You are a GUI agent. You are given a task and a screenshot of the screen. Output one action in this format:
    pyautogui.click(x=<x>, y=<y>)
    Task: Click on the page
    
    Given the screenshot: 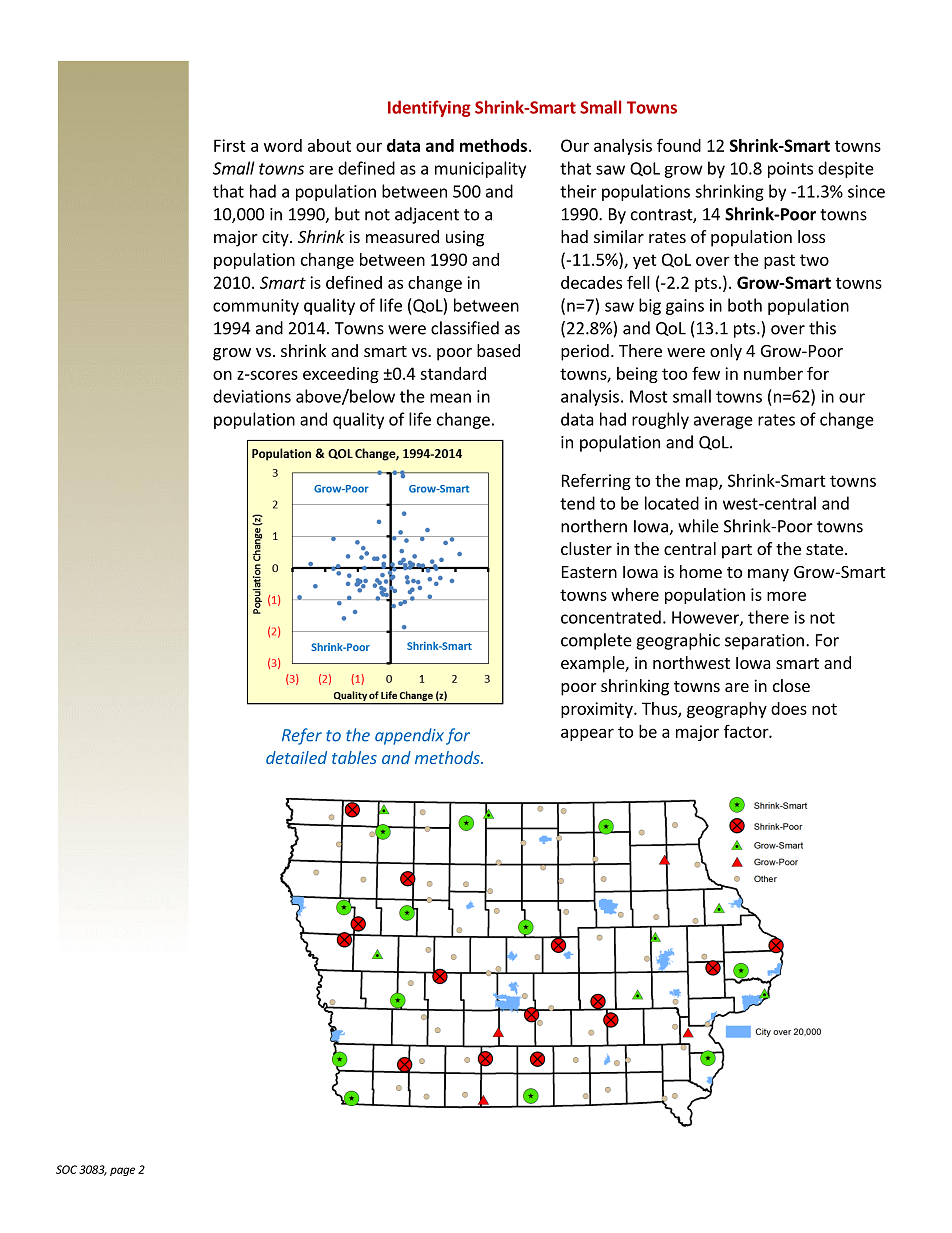 What is the action you would take?
    pyautogui.click(x=122, y=1171)
